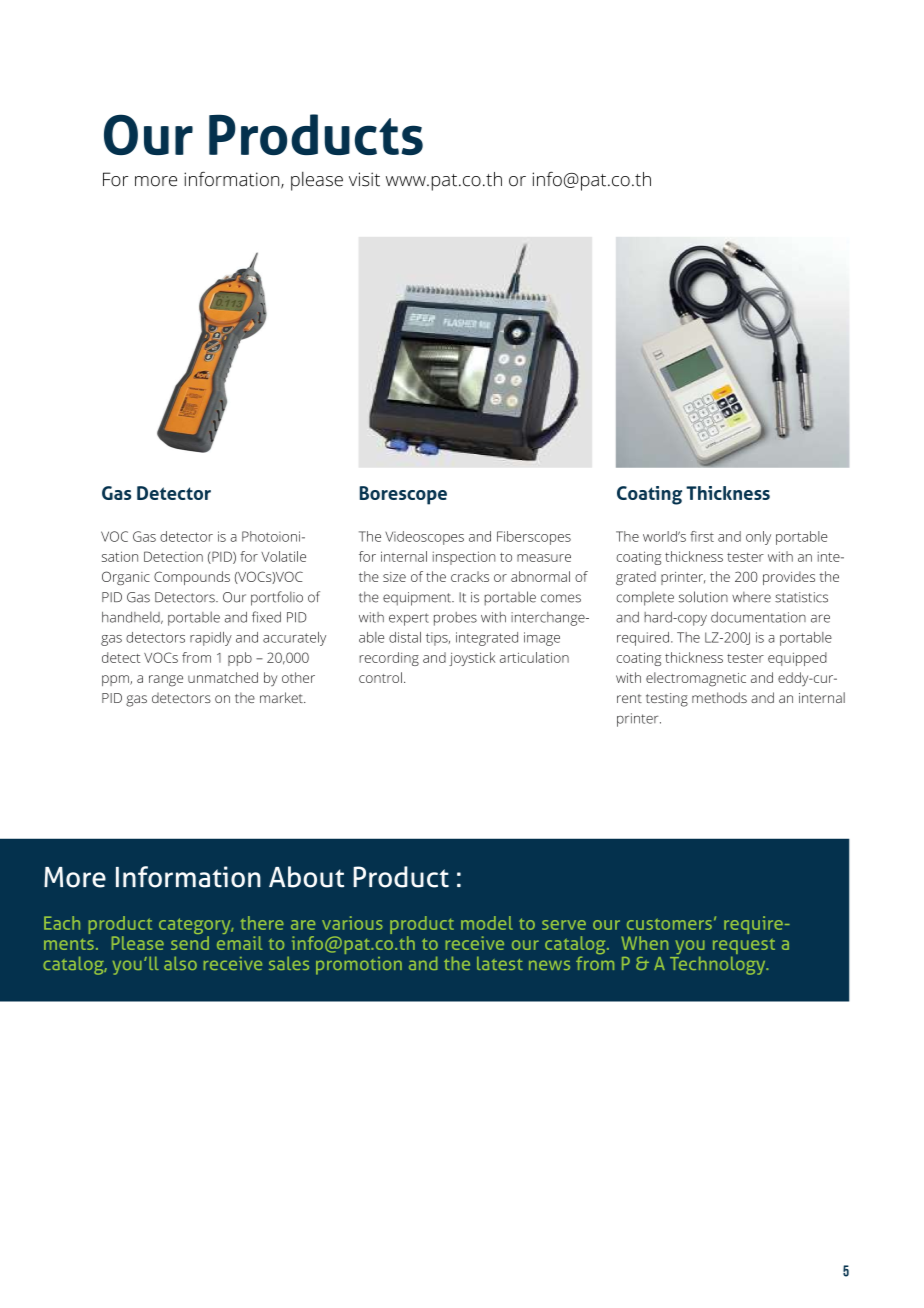  What do you see at coordinates (223, 677) in the image?
I see `unmatched` at bounding box center [223, 677].
